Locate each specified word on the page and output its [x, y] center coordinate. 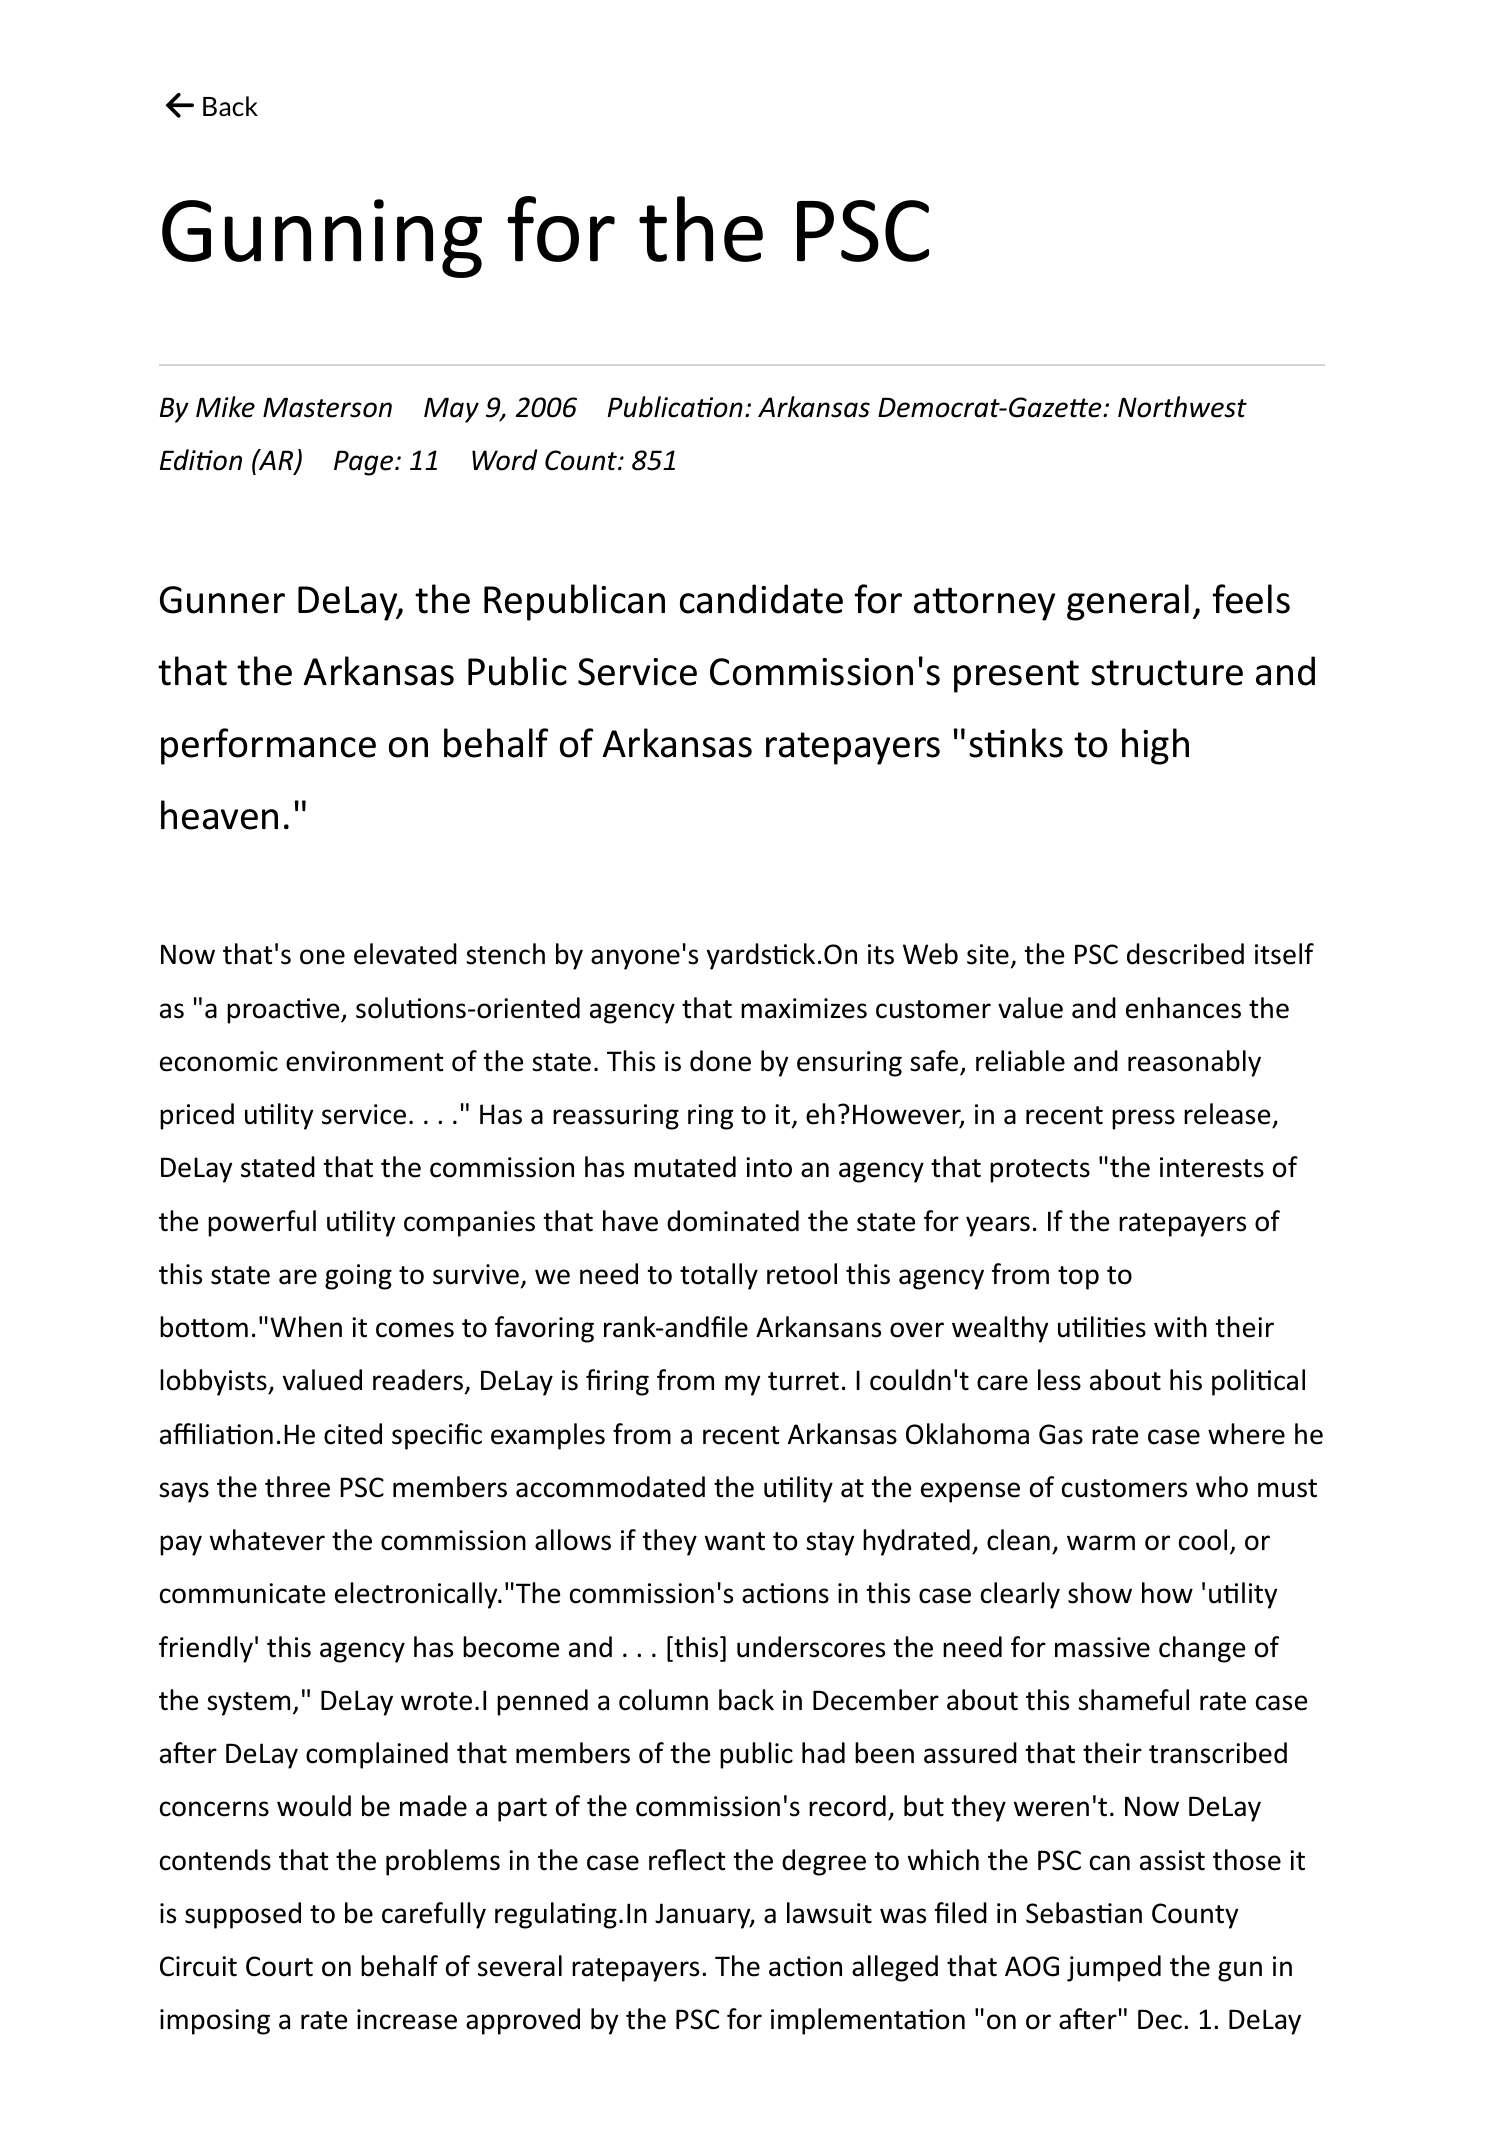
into [769, 1167]
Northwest [1182, 407]
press [1143, 1119]
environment [365, 1061]
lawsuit [829, 1913]
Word [504, 460]
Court [279, 1966]
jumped [1114, 1968]
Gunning [322, 238]
